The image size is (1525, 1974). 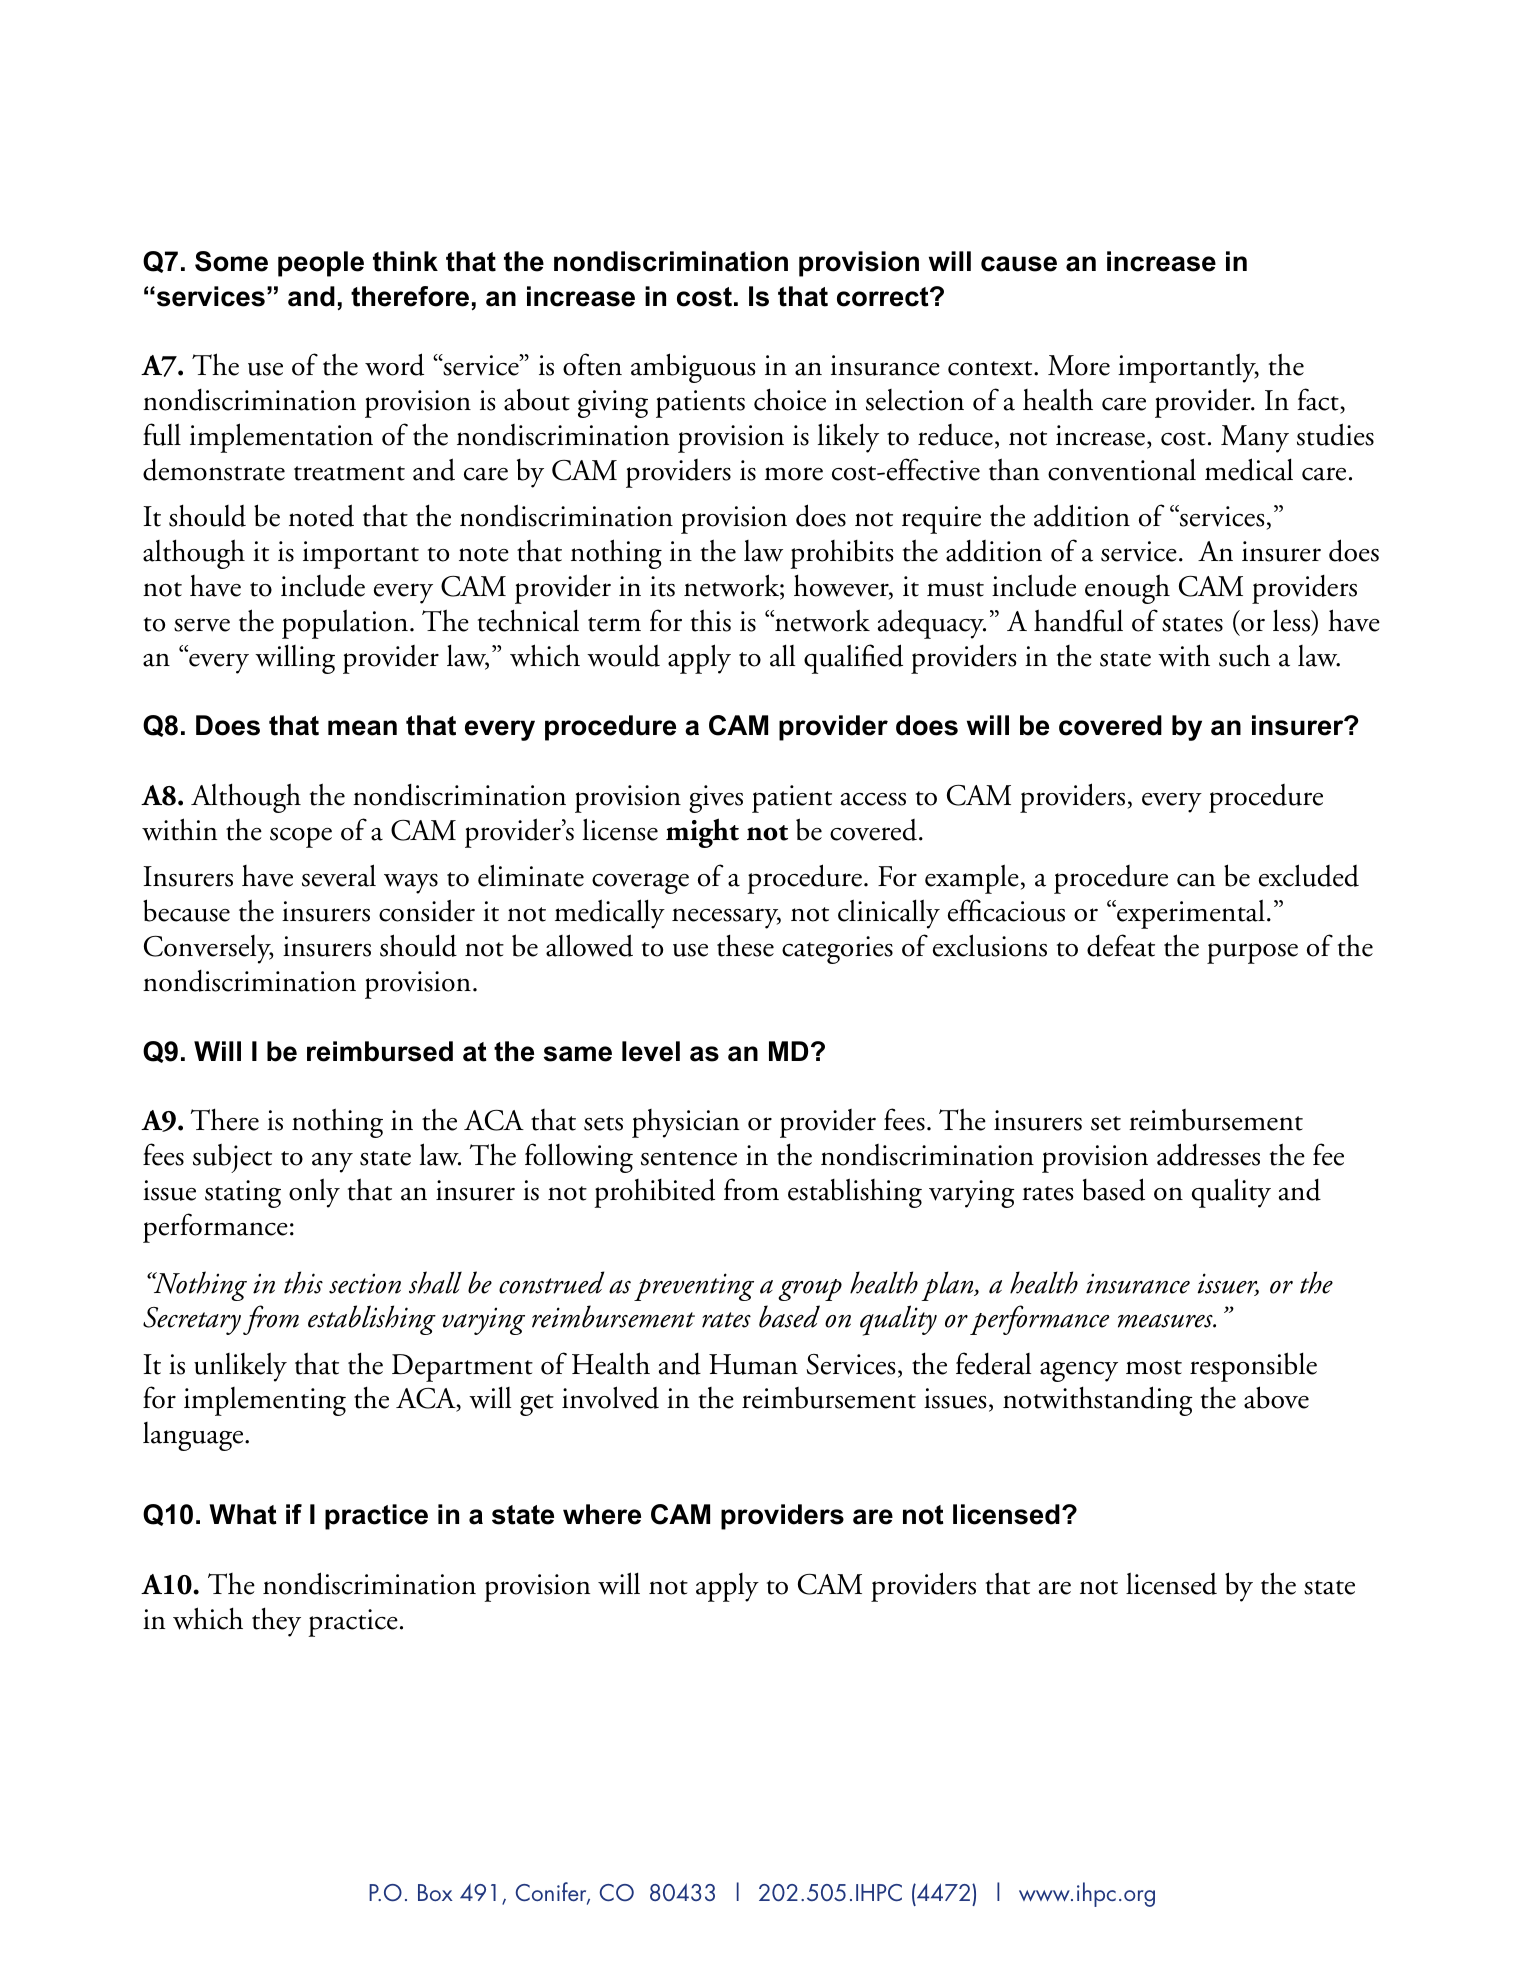 I want to click on Box, so click(x=435, y=1892).
